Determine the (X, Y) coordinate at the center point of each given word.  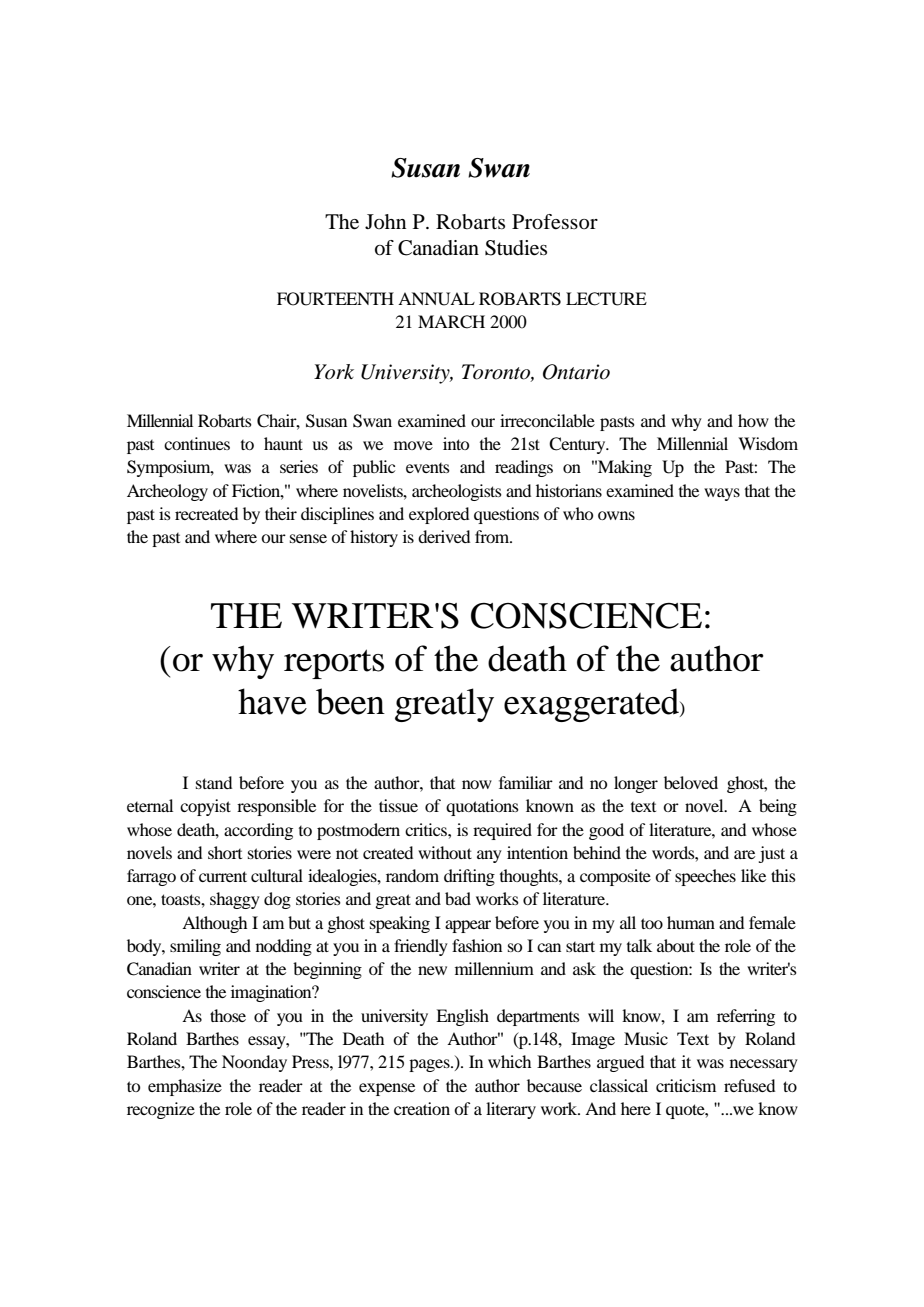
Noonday (254, 1063)
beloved (691, 782)
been (350, 701)
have (272, 701)
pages (430, 1065)
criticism (686, 1085)
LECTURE (606, 299)
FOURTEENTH (335, 299)
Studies (516, 248)
